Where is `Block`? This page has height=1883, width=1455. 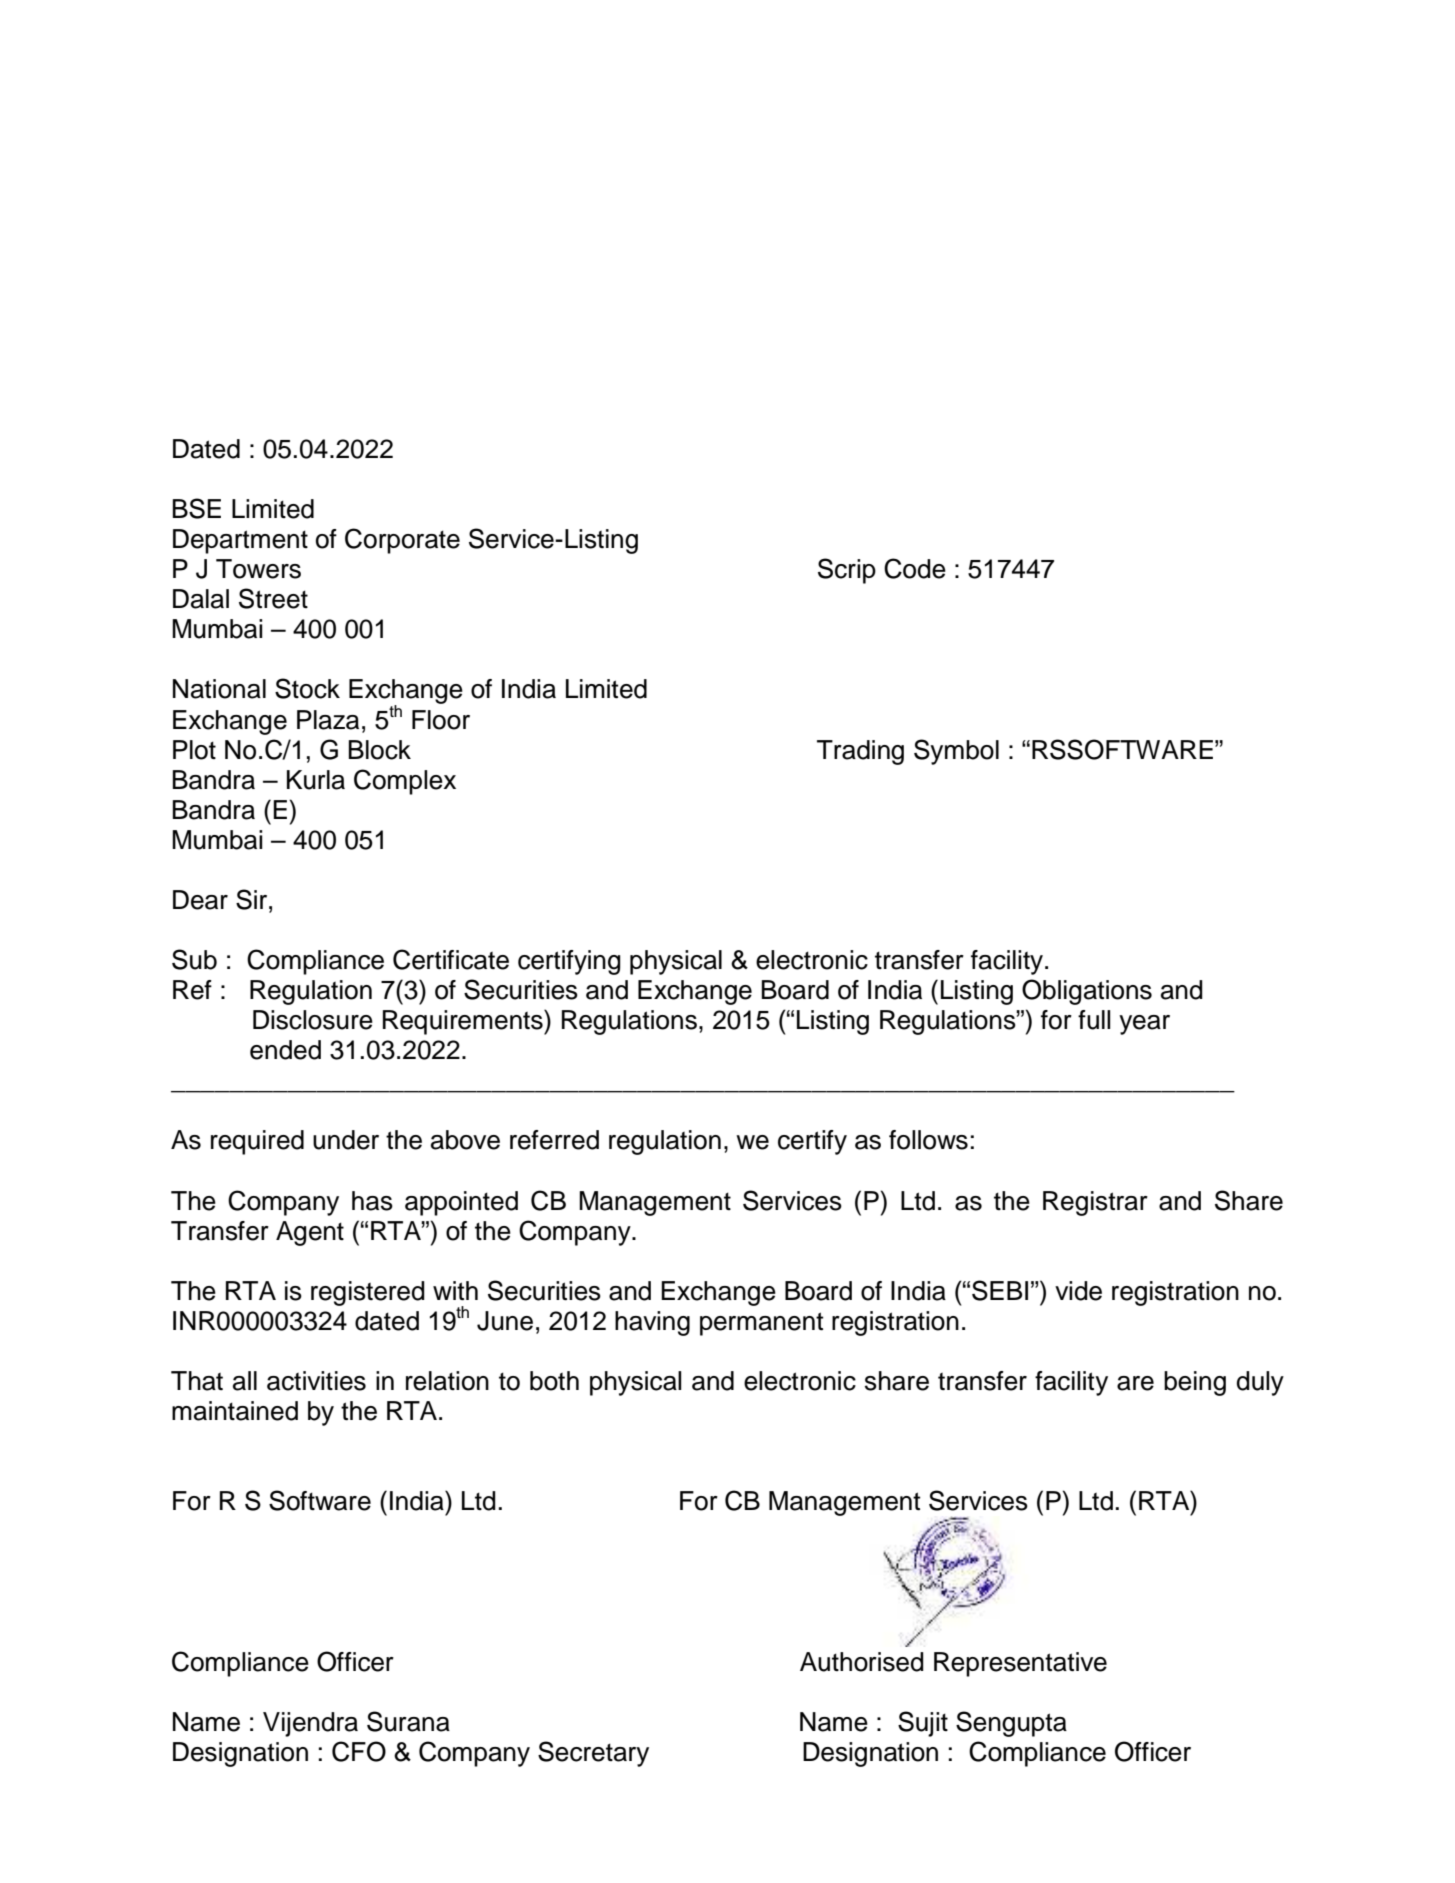 Block is located at coordinates (380, 750).
